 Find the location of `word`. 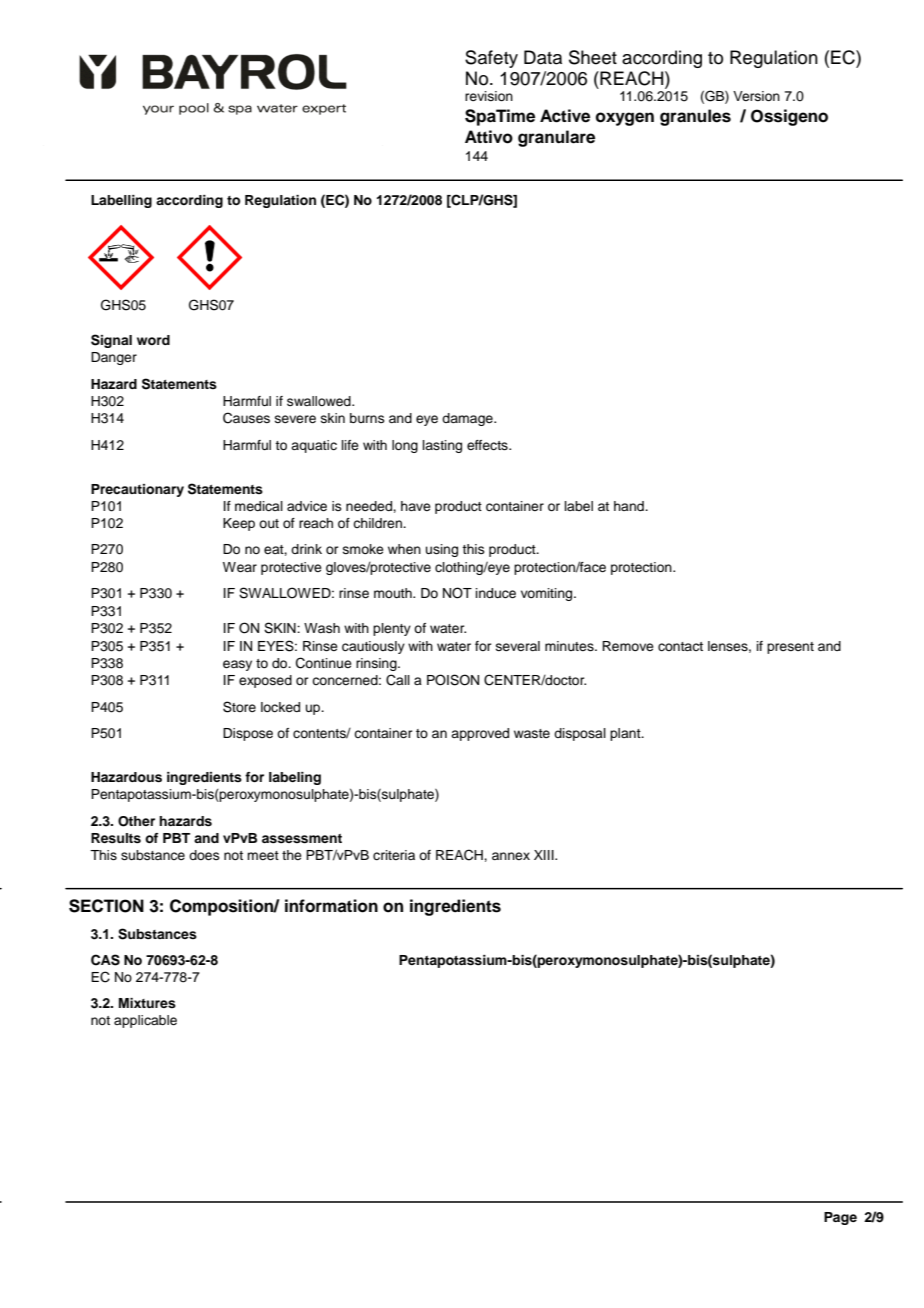

word is located at coordinates (153, 340).
